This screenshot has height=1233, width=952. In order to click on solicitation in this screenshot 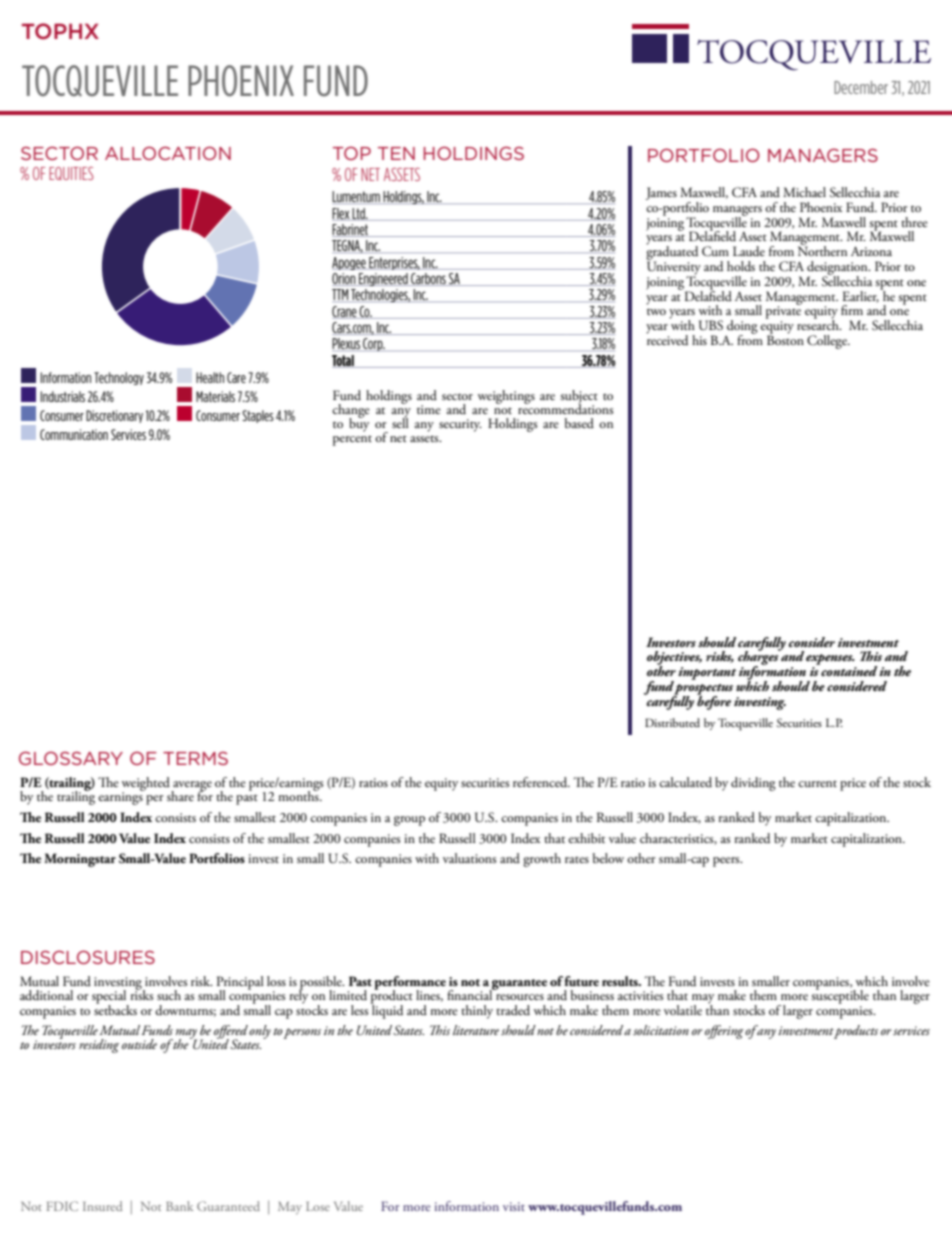, I will do `click(661, 1030)`.
